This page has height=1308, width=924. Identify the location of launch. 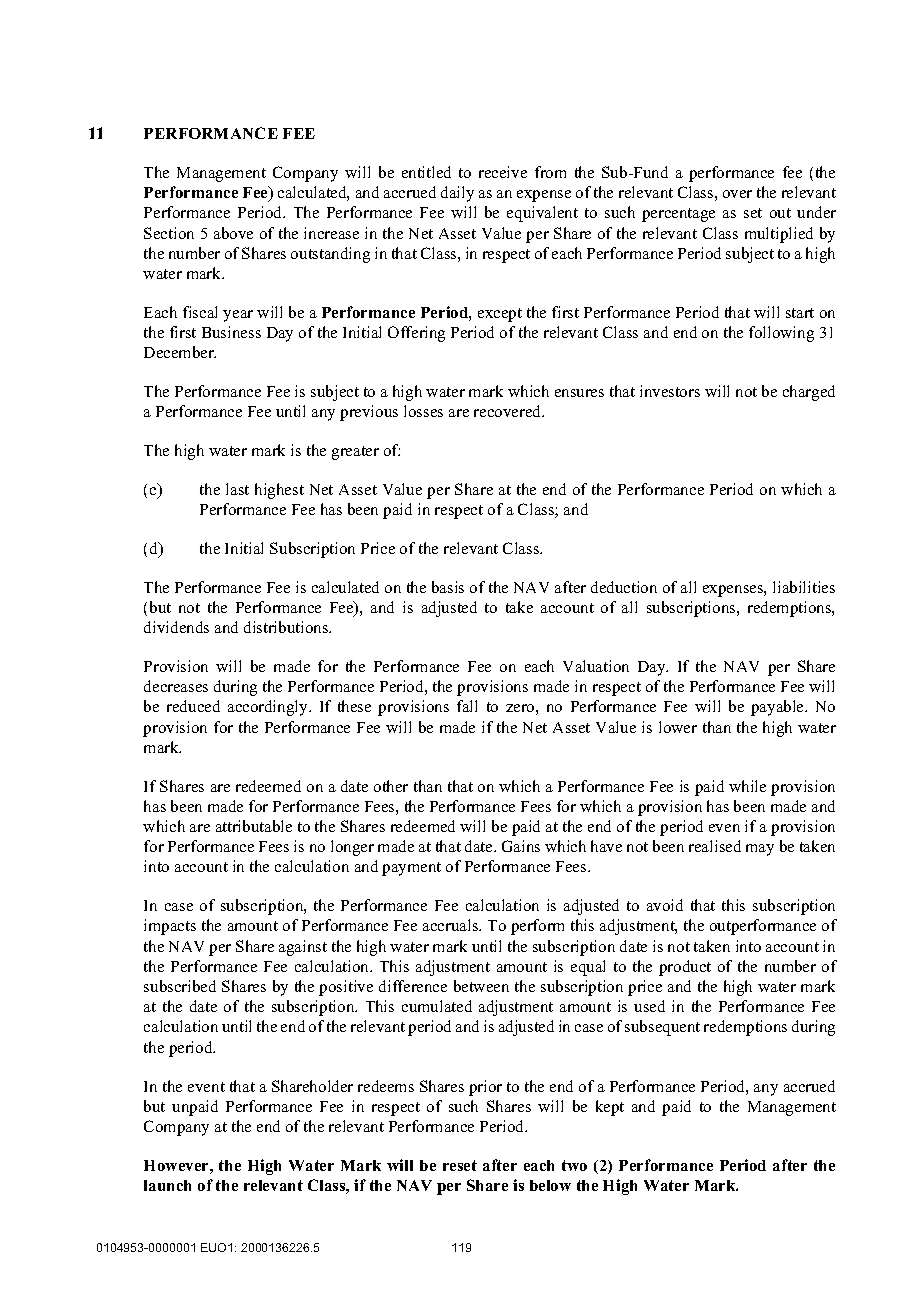
(167, 1185).
